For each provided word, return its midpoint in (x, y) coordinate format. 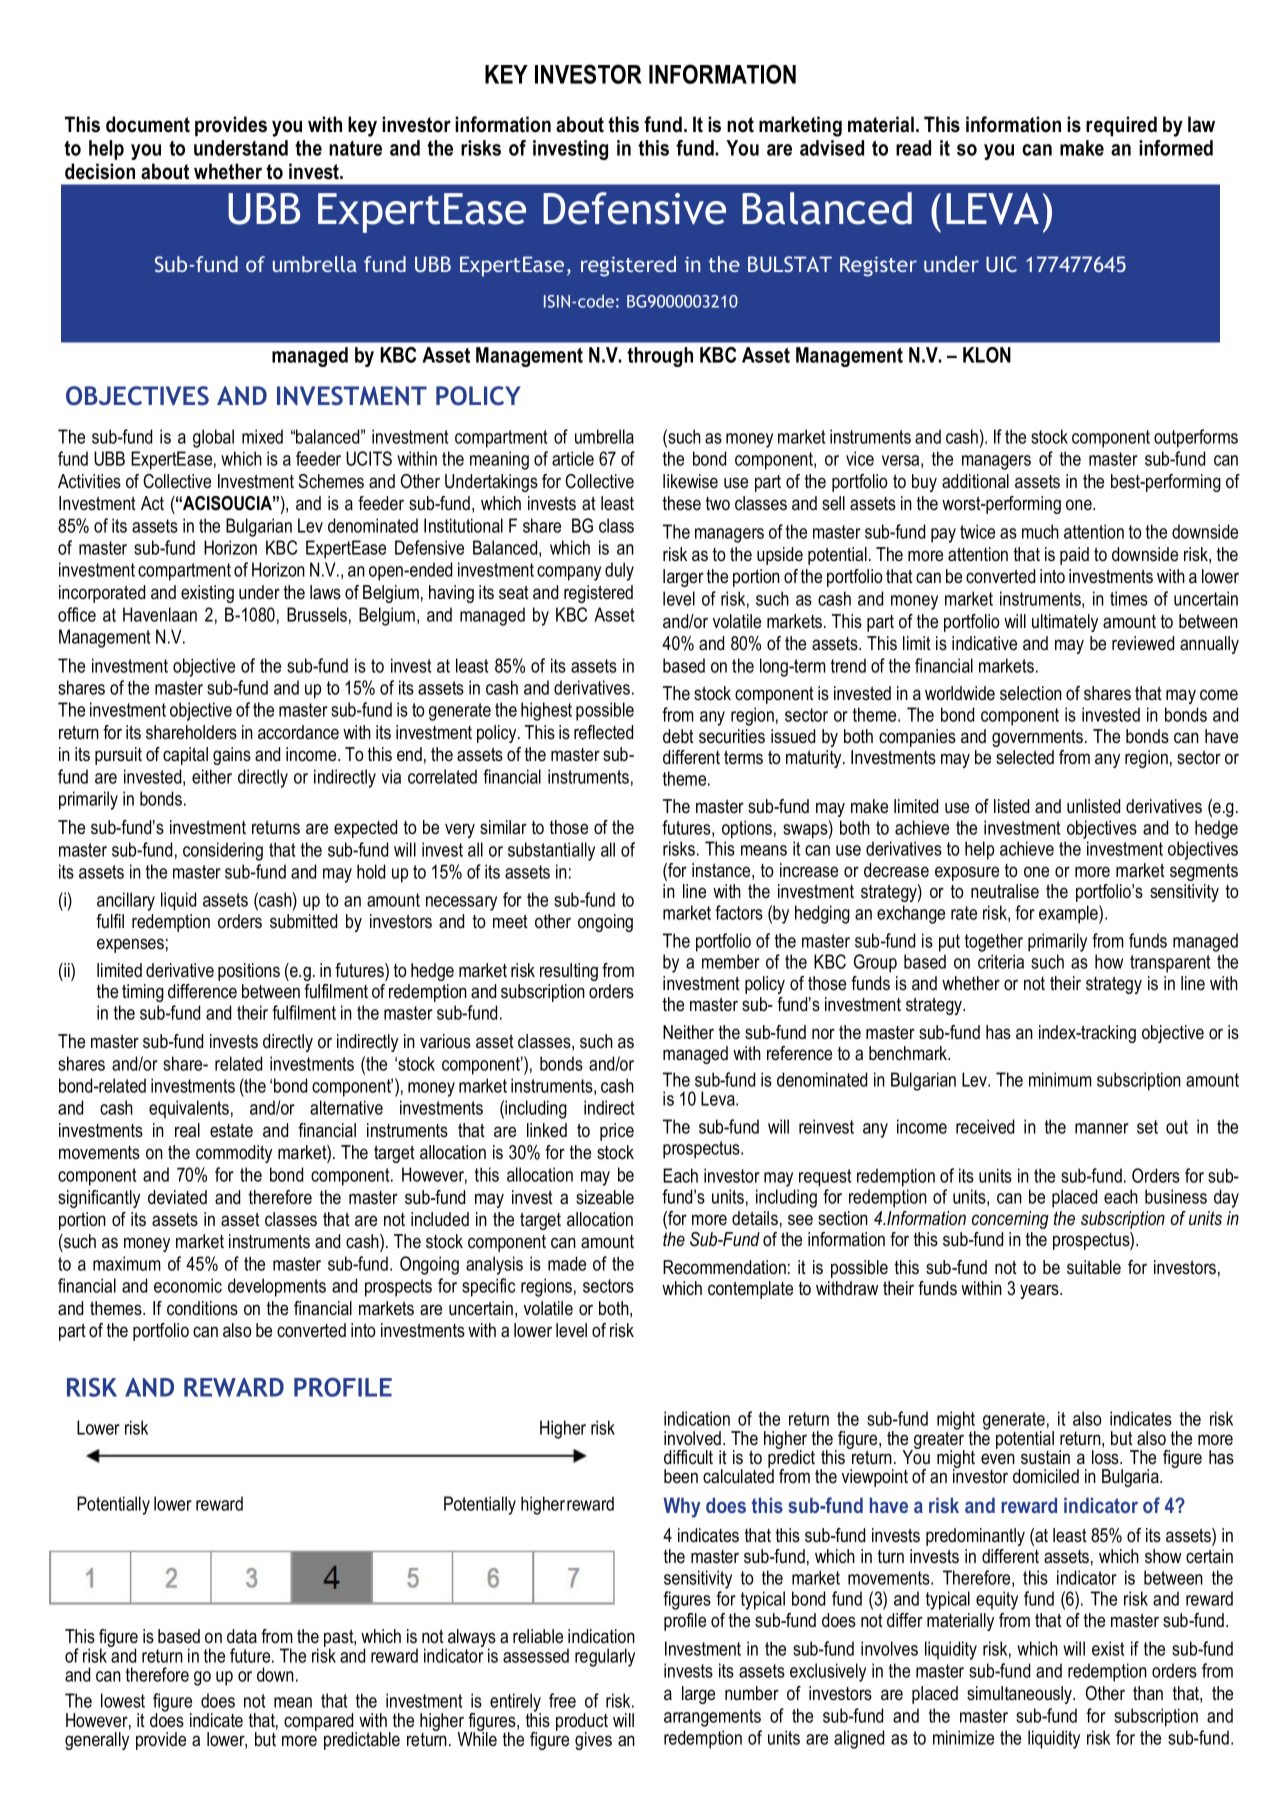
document (148, 124)
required (1121, 126)
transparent (1170, 964)
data (242, 1636)
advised (832, 148)
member (731, 961)
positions (249, 972)
